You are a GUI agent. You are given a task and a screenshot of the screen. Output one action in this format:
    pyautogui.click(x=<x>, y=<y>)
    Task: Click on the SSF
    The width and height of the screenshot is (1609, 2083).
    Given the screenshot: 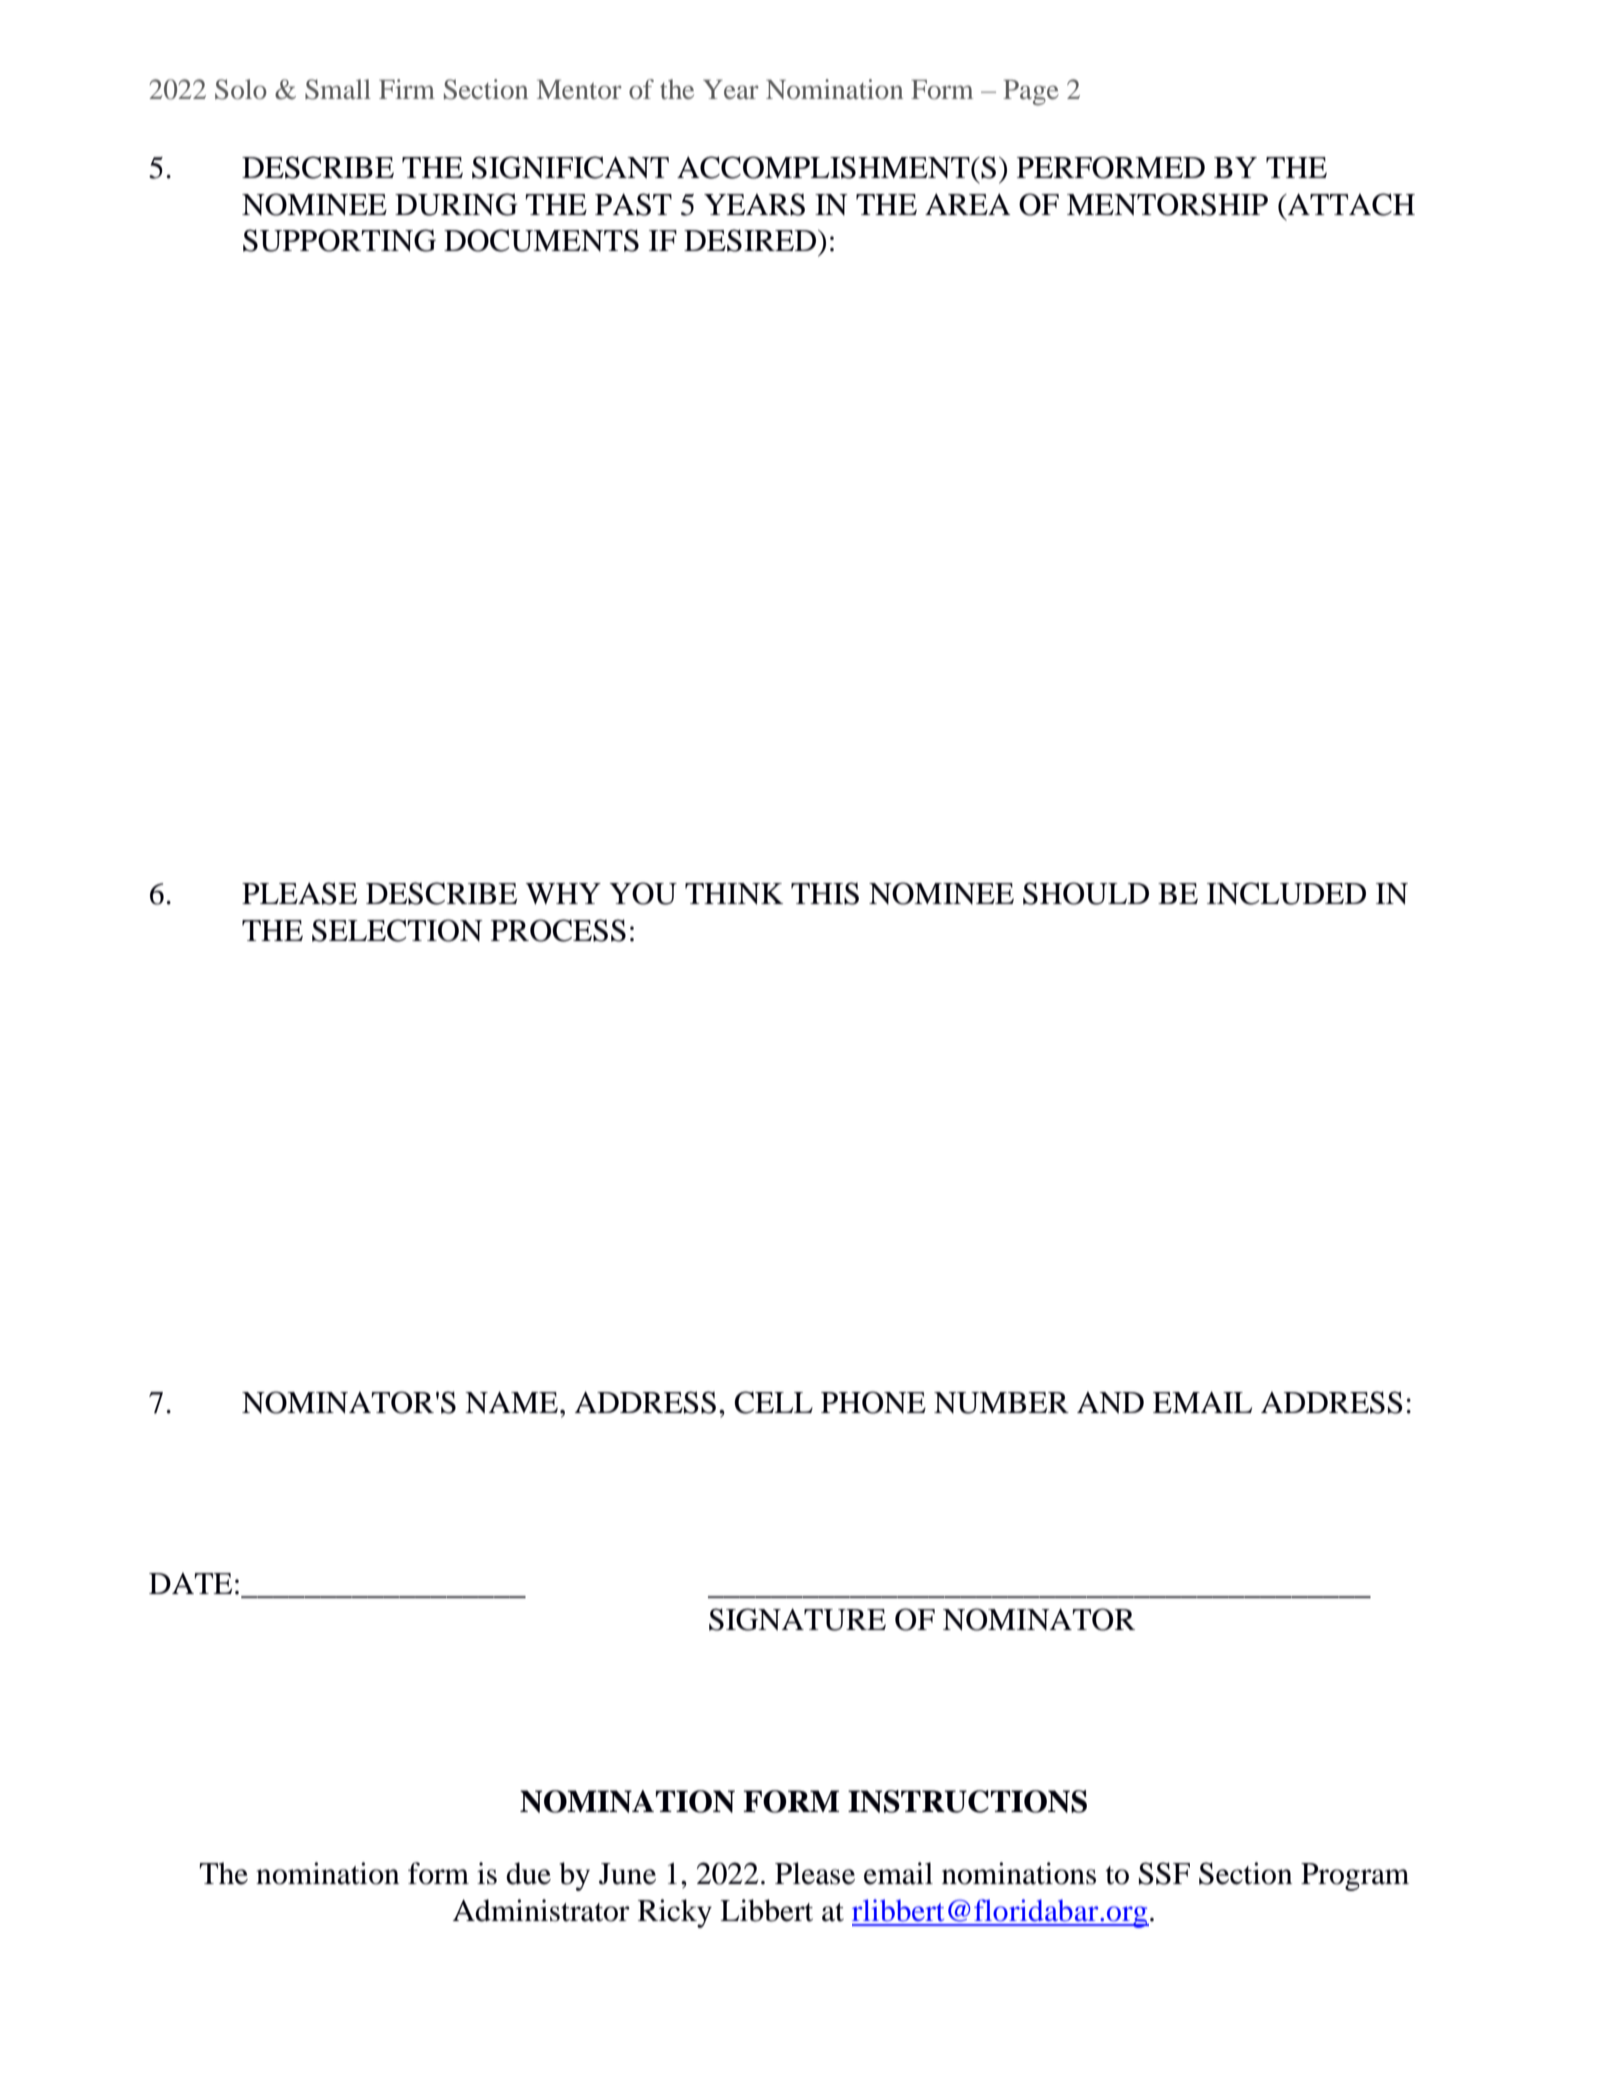 What is the action you would take?
    pyautogui.click(x=1164, y=1873)
